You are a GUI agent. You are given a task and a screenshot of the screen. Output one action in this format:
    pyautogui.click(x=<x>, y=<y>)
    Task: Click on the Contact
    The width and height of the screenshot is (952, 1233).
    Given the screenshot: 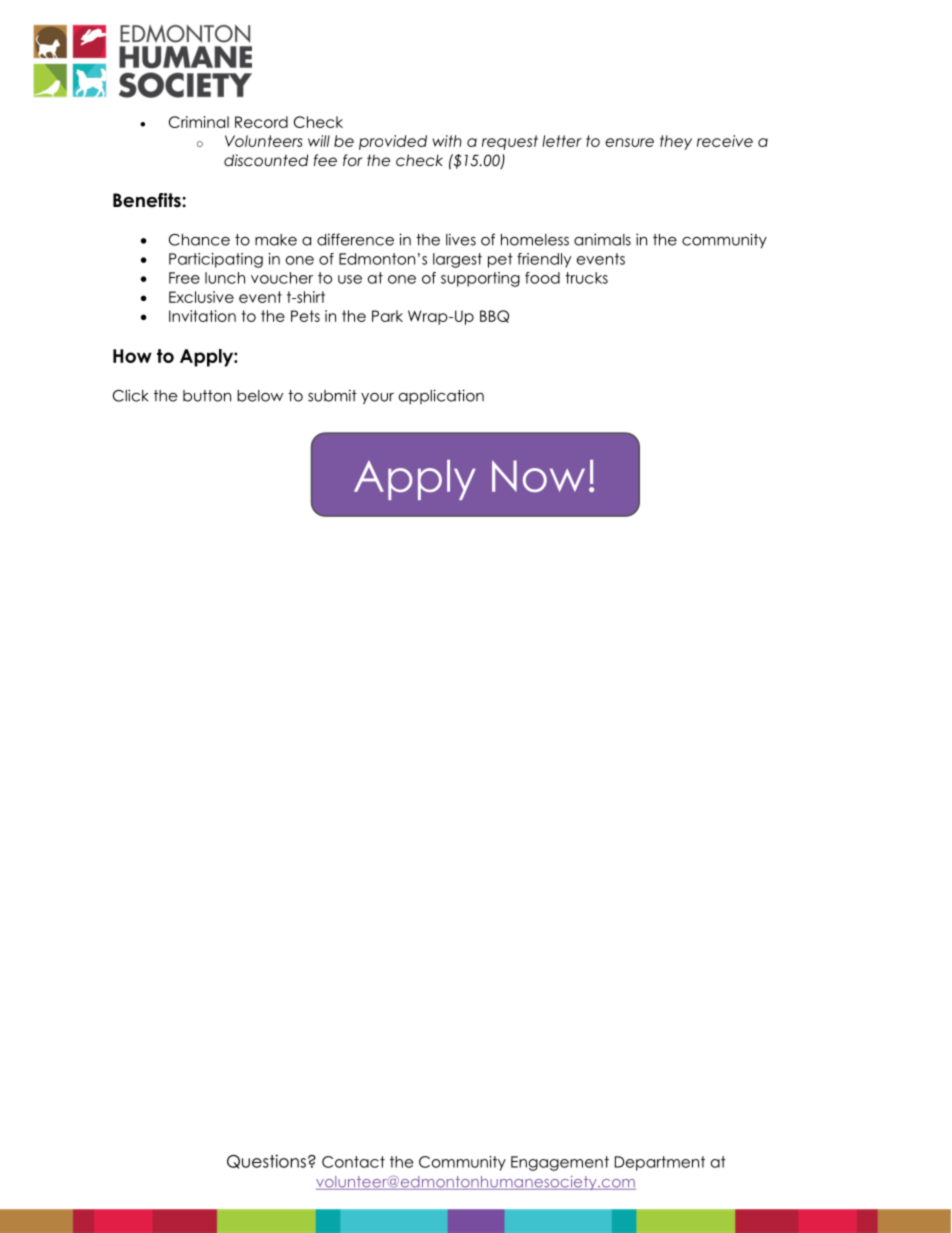 What is the action you would take?
    pyautogui.click(x=353, y=1162)
